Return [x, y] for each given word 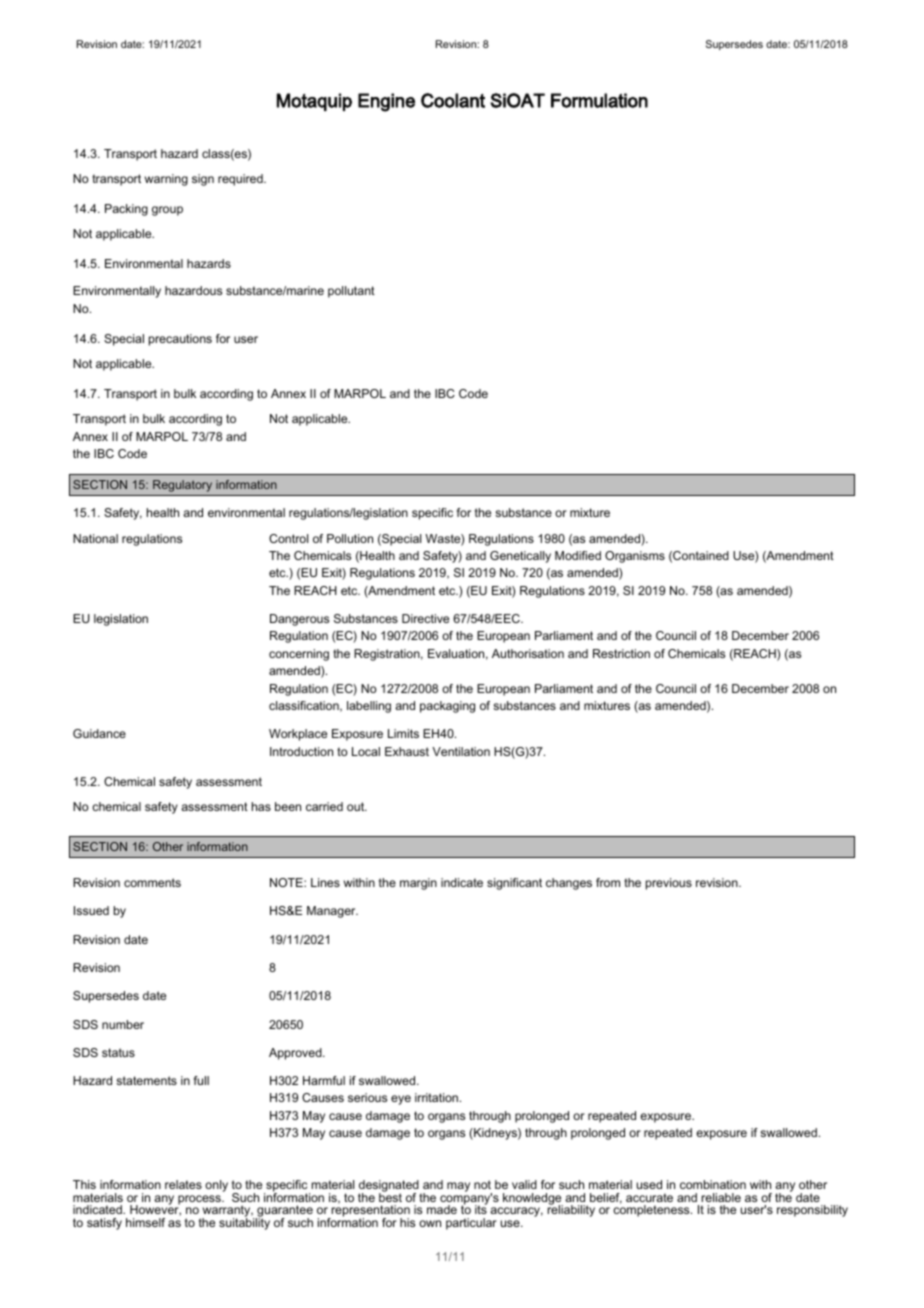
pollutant [351, 292]
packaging [447, 707]
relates [183, 1184]
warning [166, 180]
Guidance [99, 733]
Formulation [599, 100]
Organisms [635, 557]
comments [152, 882]
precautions [180, 340]
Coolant [453, 100]
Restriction [621, 653]
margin [418, 884]
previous [669, 884]
